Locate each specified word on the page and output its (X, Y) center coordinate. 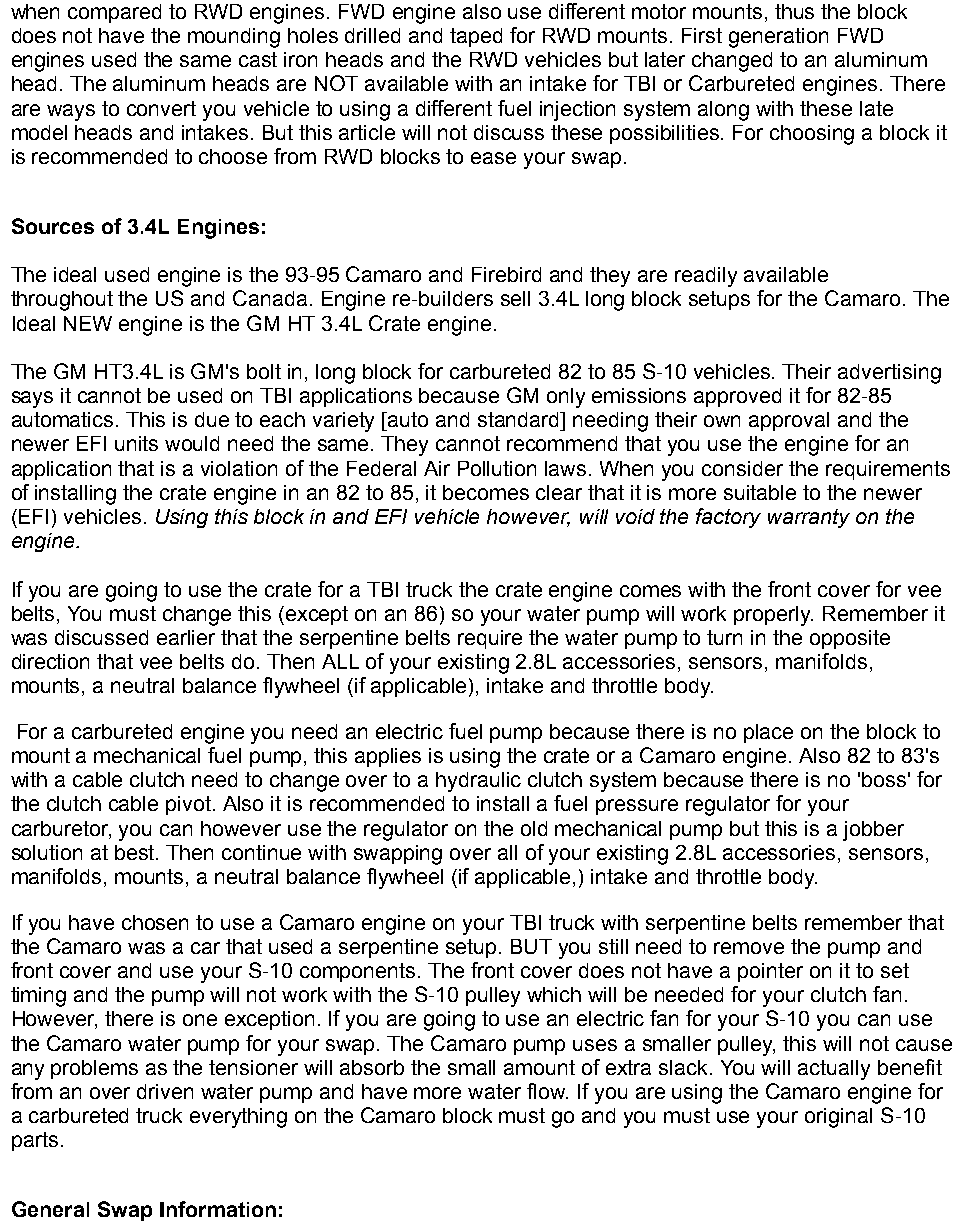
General (50, 1209)
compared (114, 13)
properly (773, 616)
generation (778, 38)
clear (559, 492)
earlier (186, 637)
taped (476, 37)
